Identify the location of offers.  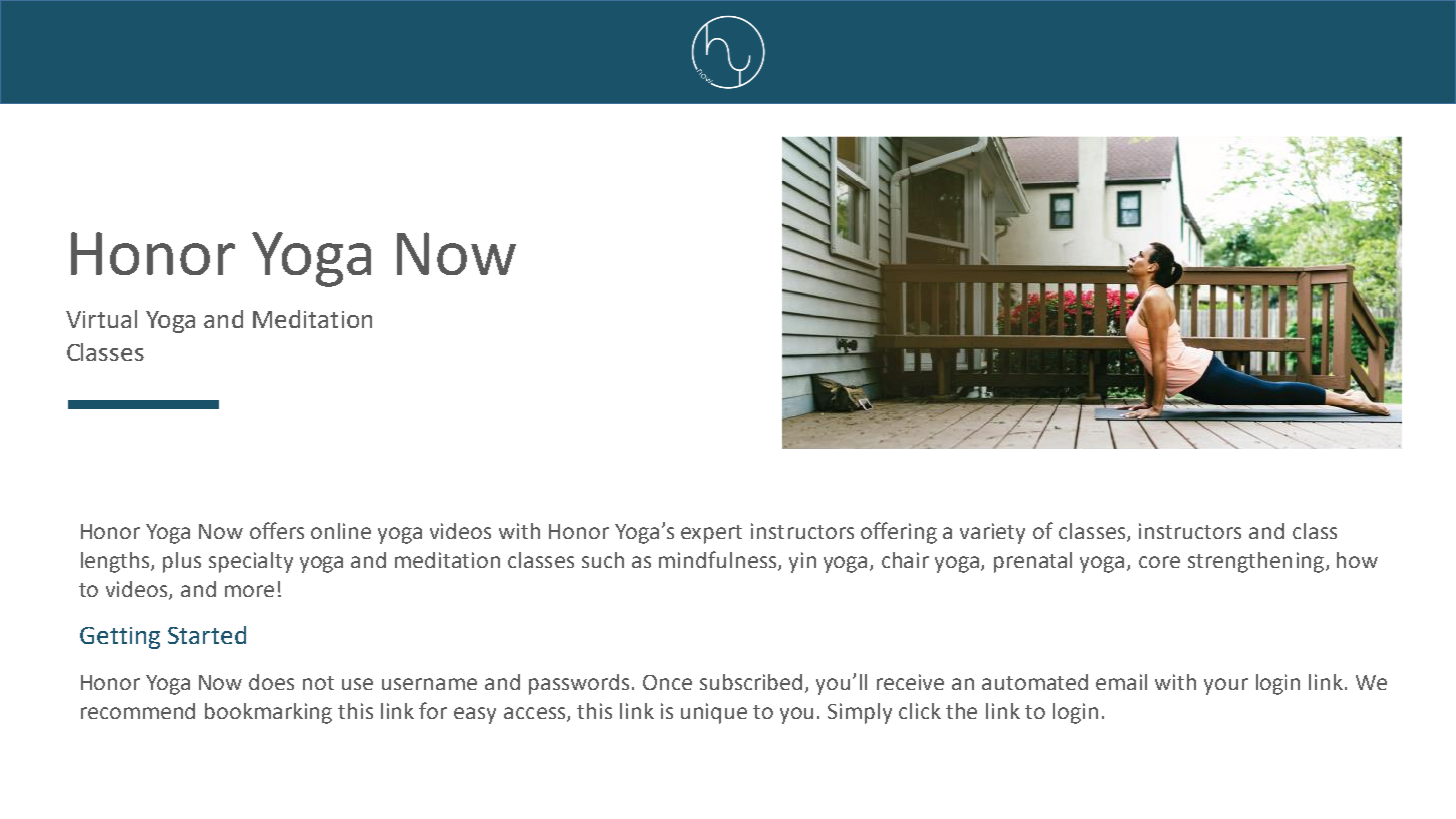
(277, 530).
